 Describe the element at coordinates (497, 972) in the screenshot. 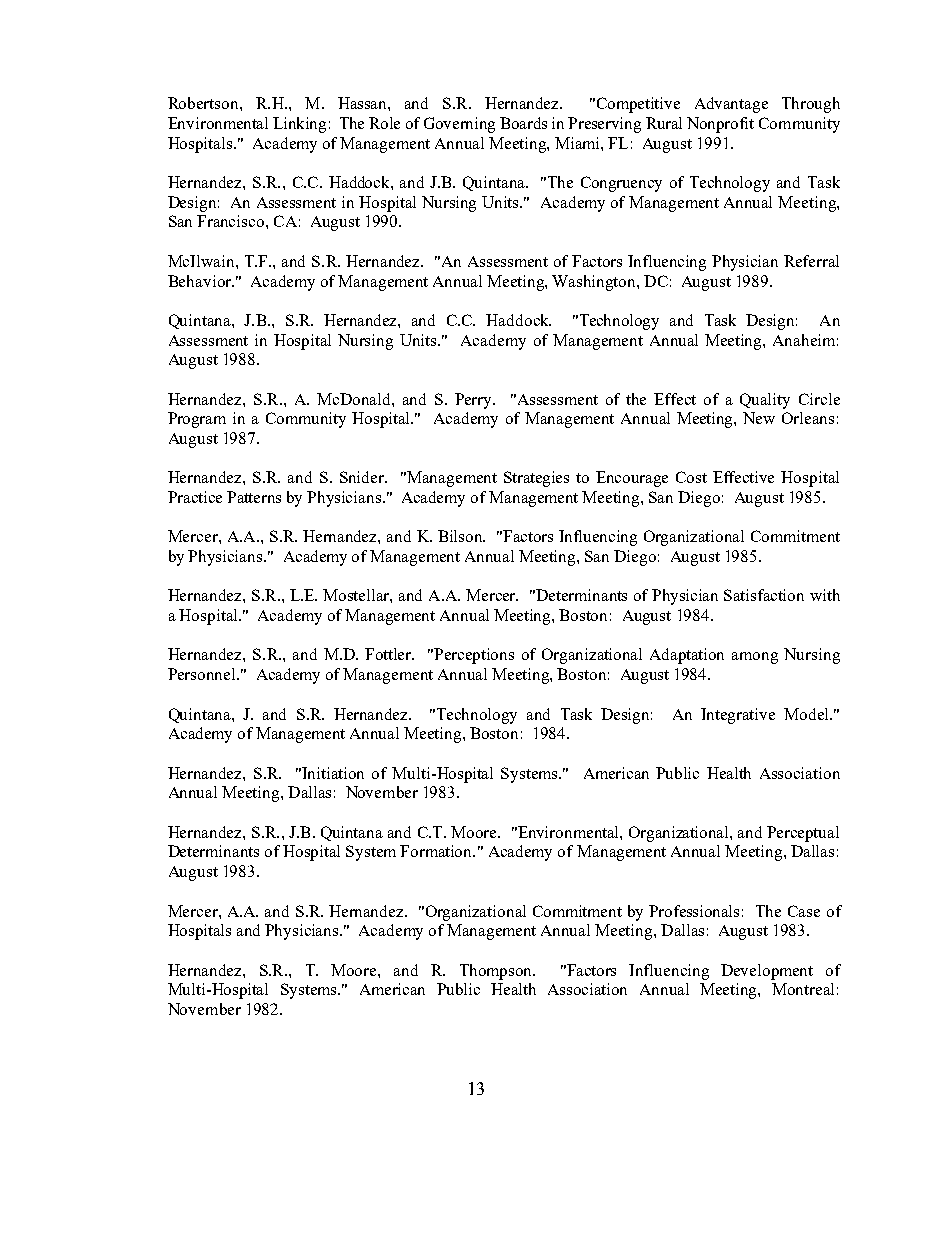

I see `Thompson` at that location.
